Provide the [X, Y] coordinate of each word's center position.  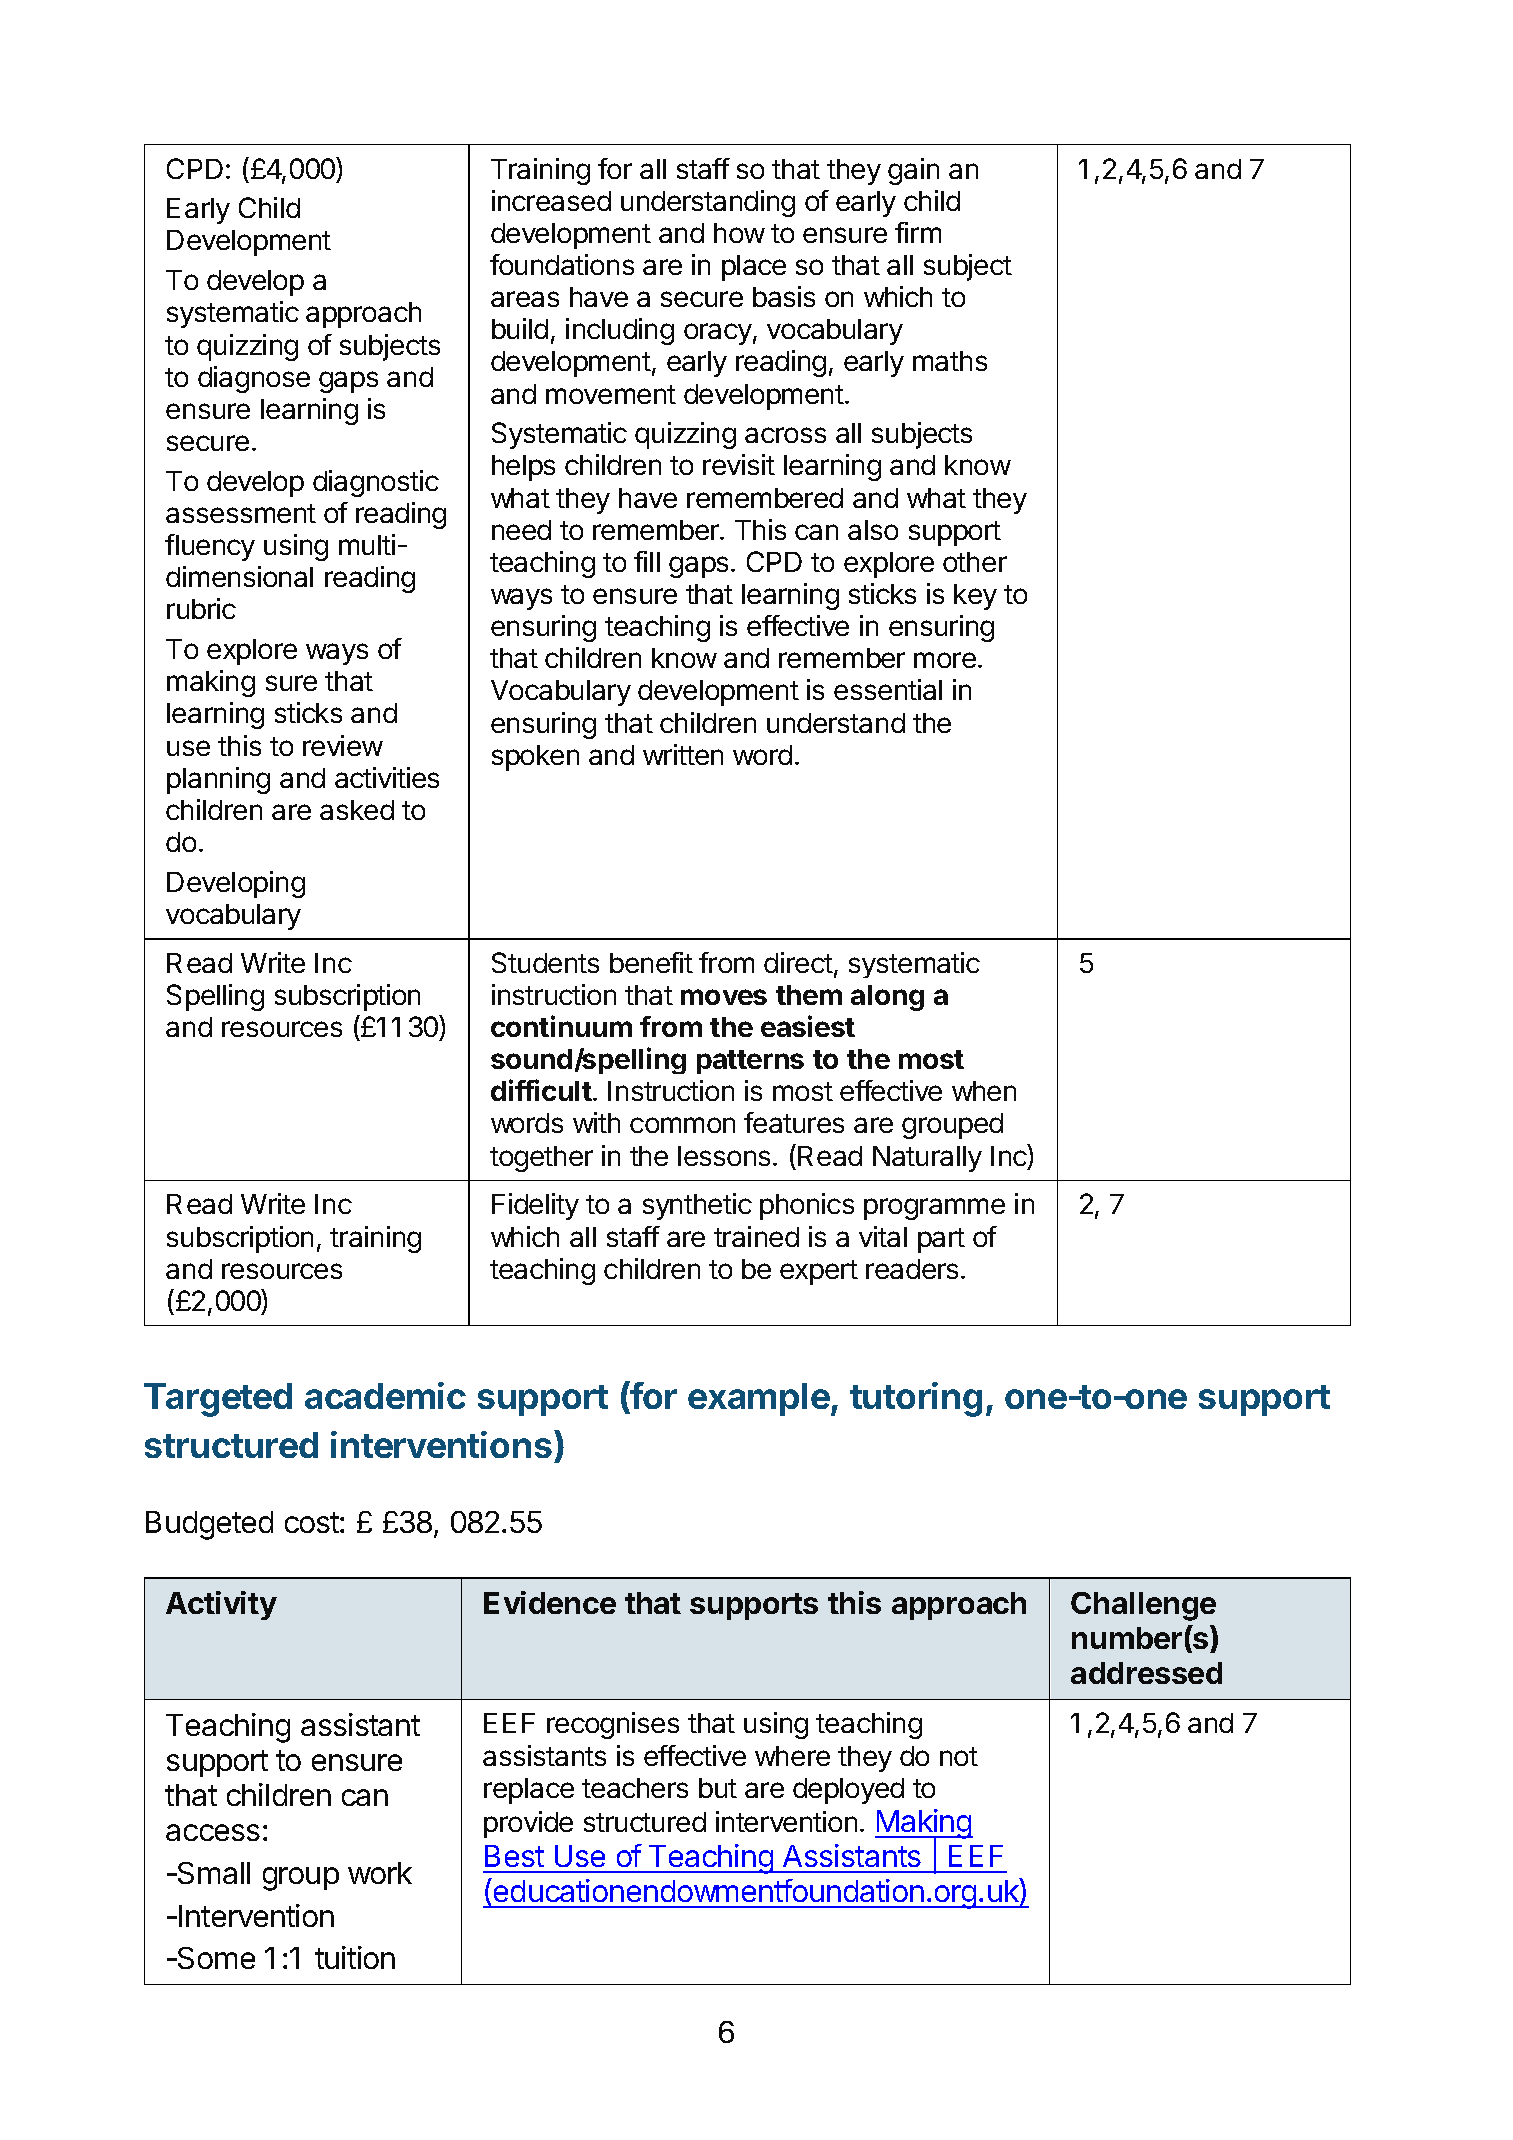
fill [647, 561]
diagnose [254, 379]
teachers [635, 1788]
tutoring [916, 1399]
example [759, 1399]
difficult [541, 1090]
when [984, 1091]
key [975, 597]
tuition [355, 1957]
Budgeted [209, 1525]
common [682, 1125]
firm [918, 232]
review [343, 745]
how [739, 233]
